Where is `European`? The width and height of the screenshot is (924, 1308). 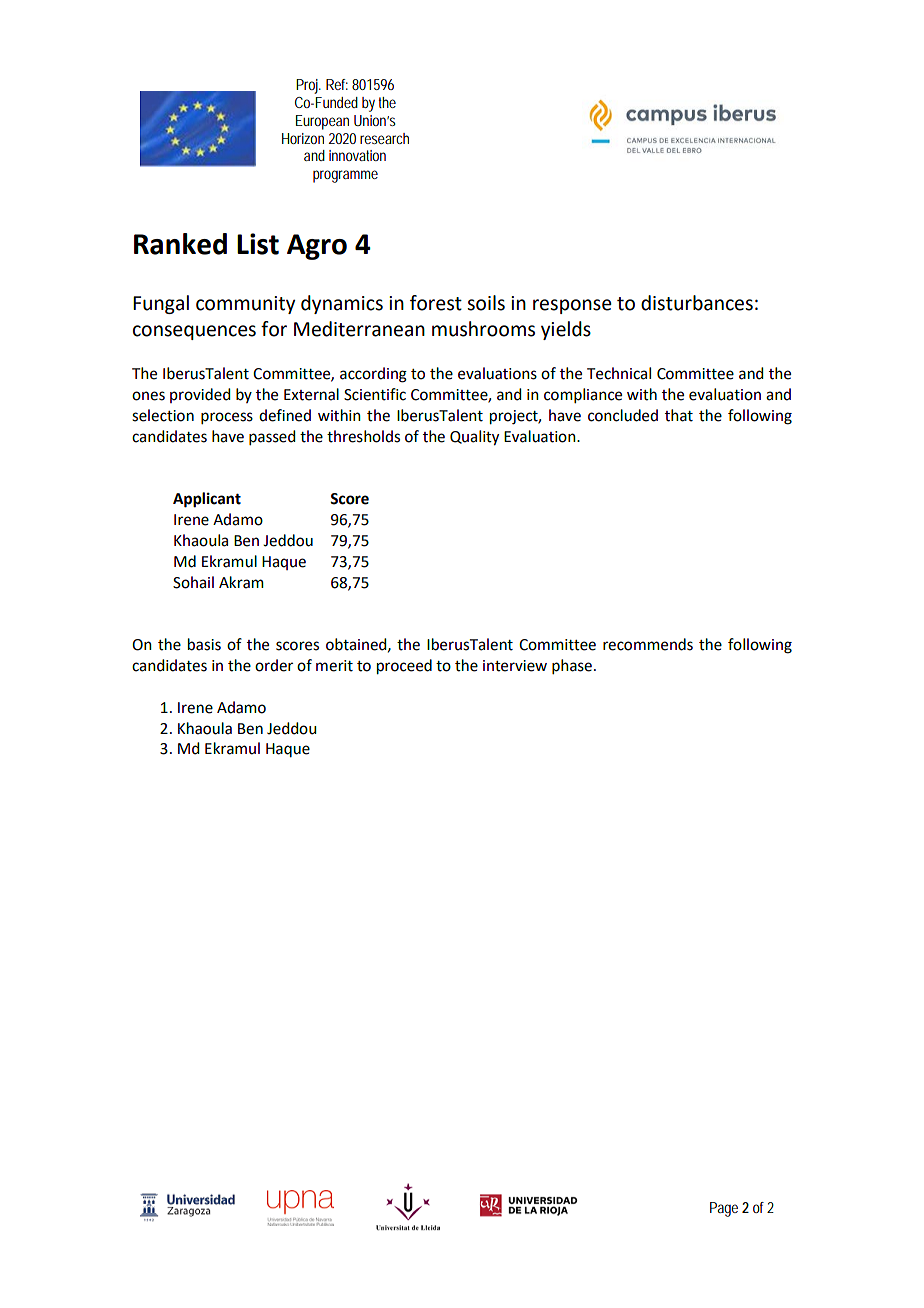 European is located at coordinates (322, 122).
